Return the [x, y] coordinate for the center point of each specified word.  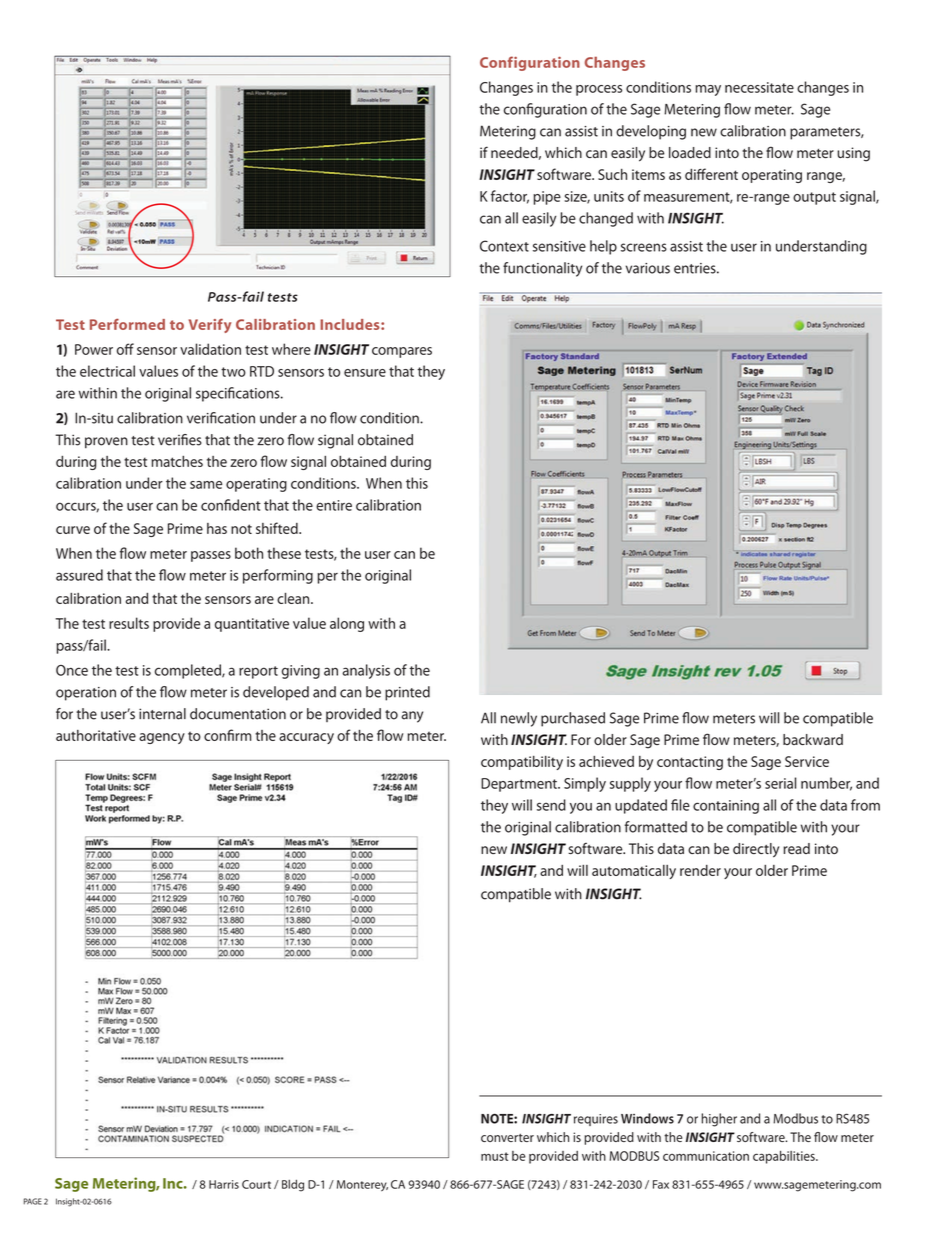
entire [334, 505]
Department [520, 785]
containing [726, 807]
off [125, 349]
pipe [547, 198]
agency [162, 738]
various [648, 268]
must [495, 1156]
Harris [224, 1184]
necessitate [759, 87]
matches [177, 461]
